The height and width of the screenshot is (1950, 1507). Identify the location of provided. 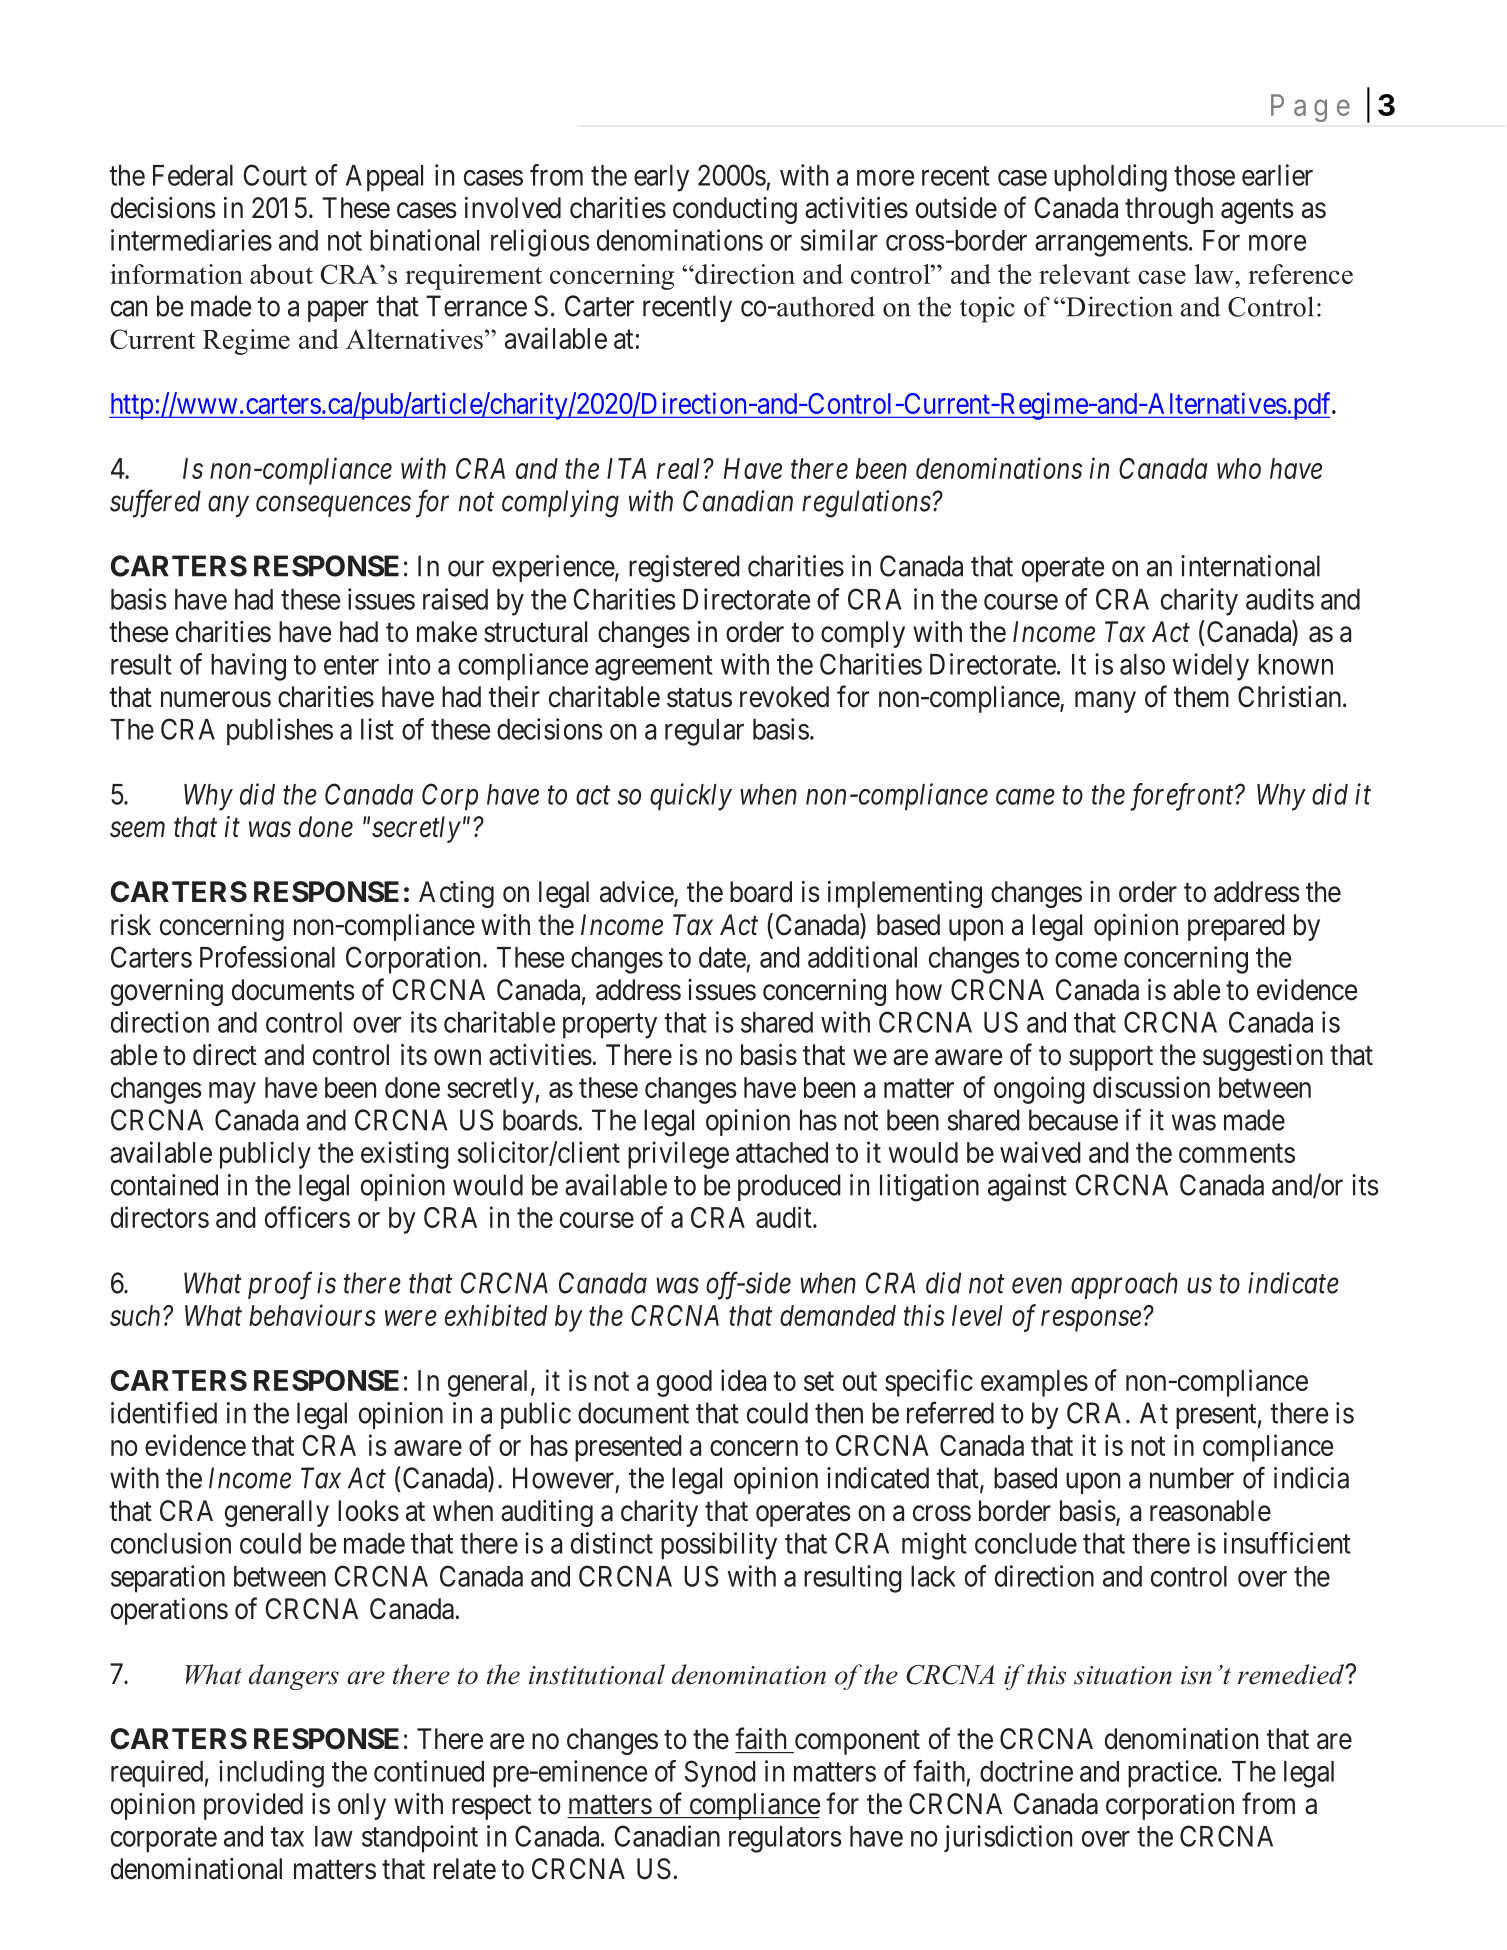
(253, 1806).
